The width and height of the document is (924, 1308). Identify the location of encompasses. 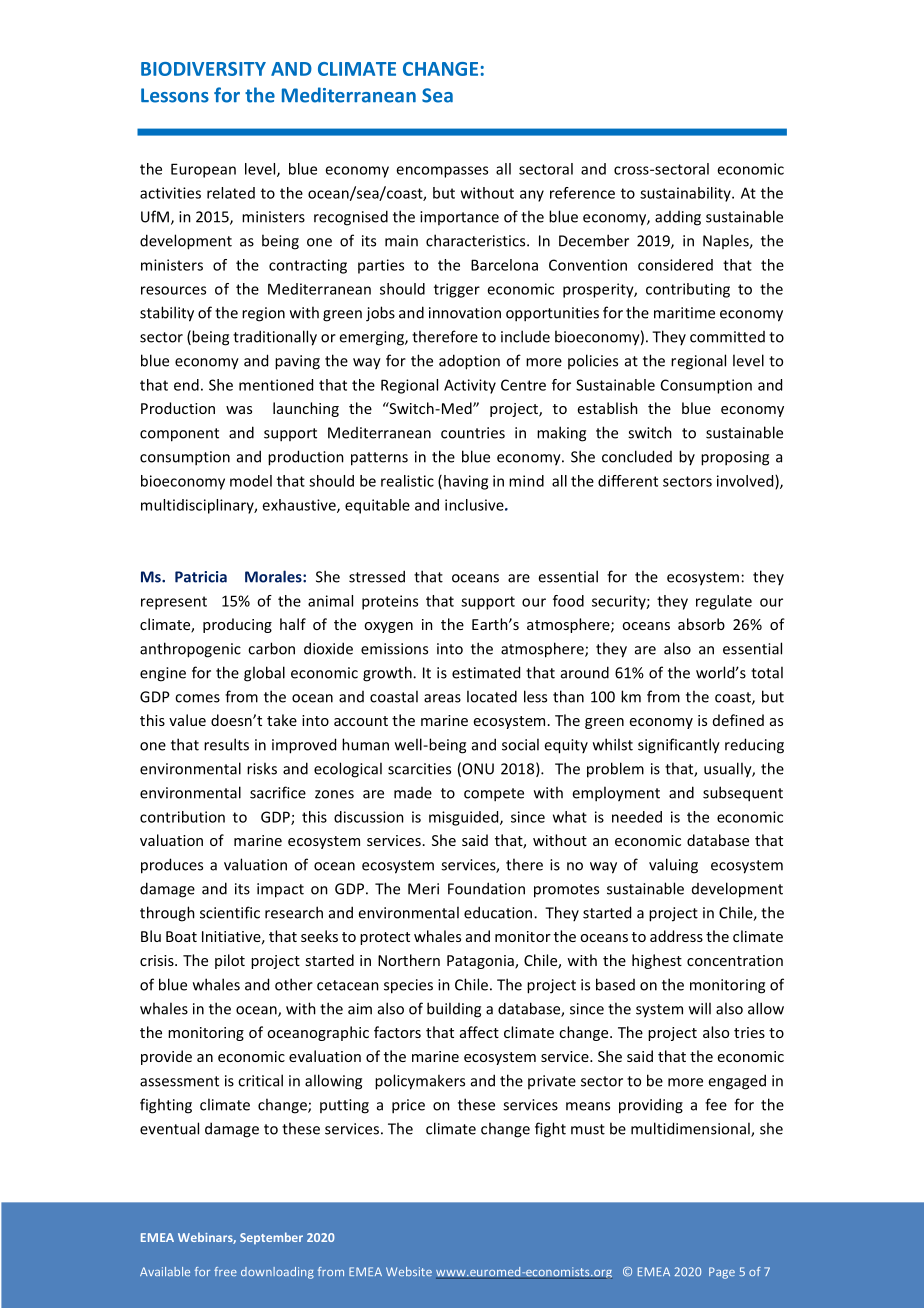
(442, 172).
